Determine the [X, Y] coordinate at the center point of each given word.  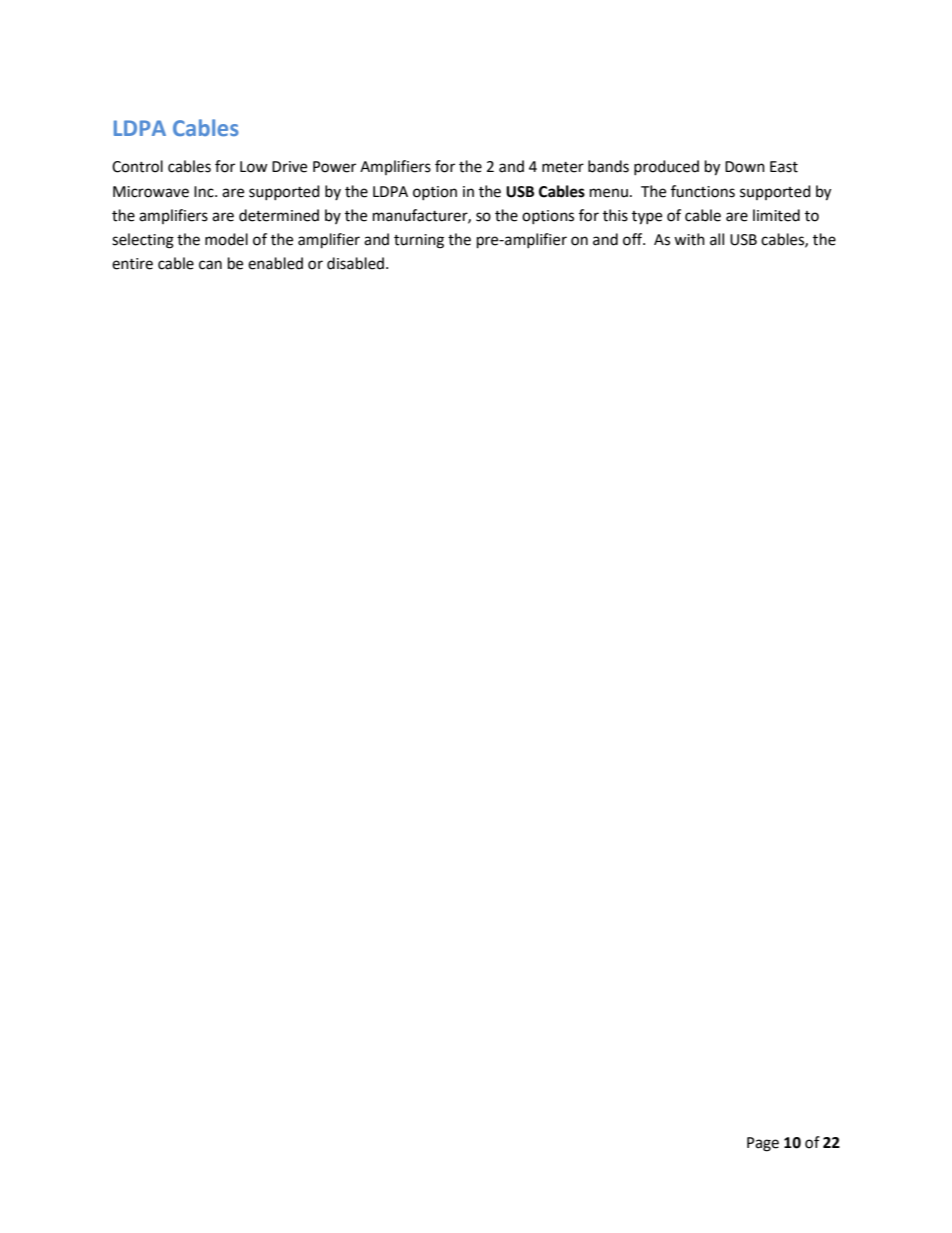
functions [703, 191]
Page [763, 1144]
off [634, 239]
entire [132, 264]
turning [419, 241]
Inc [205, 192]
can [210, 265]
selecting [143, 241]
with [689, 239]
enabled [275, 263]
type [647, 218]
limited [776, 215]
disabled [355, 263]
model [226, 239]
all [717, 239]
